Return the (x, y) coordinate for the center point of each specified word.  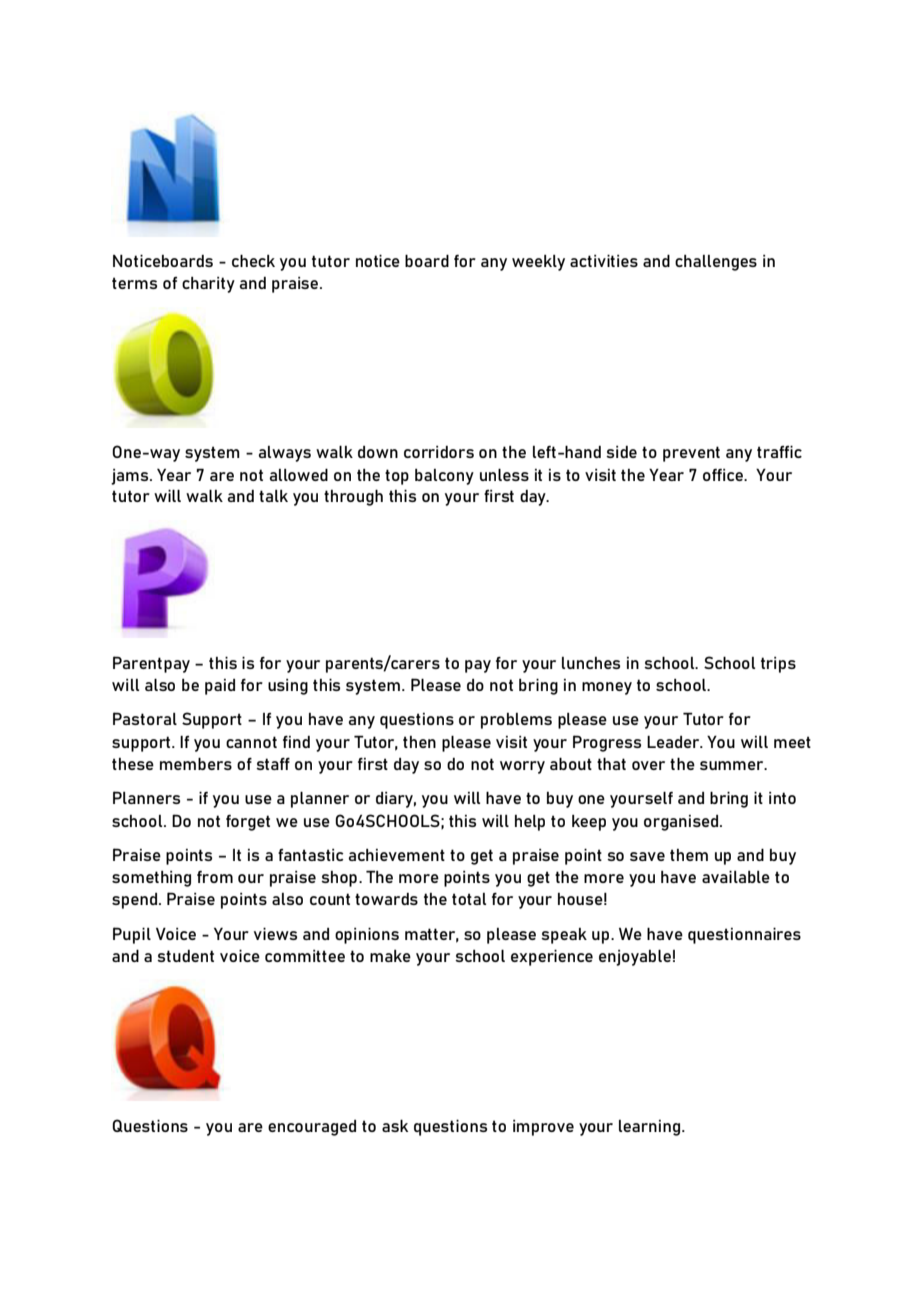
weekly (538, 263)
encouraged (312, 1128)
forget (248, 823)
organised (682, 823)
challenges (716, 263)
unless (504, 474)
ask (395, 1125)
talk (273, 496)
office (724, 475)
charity (208, 285)
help (530, 823)
